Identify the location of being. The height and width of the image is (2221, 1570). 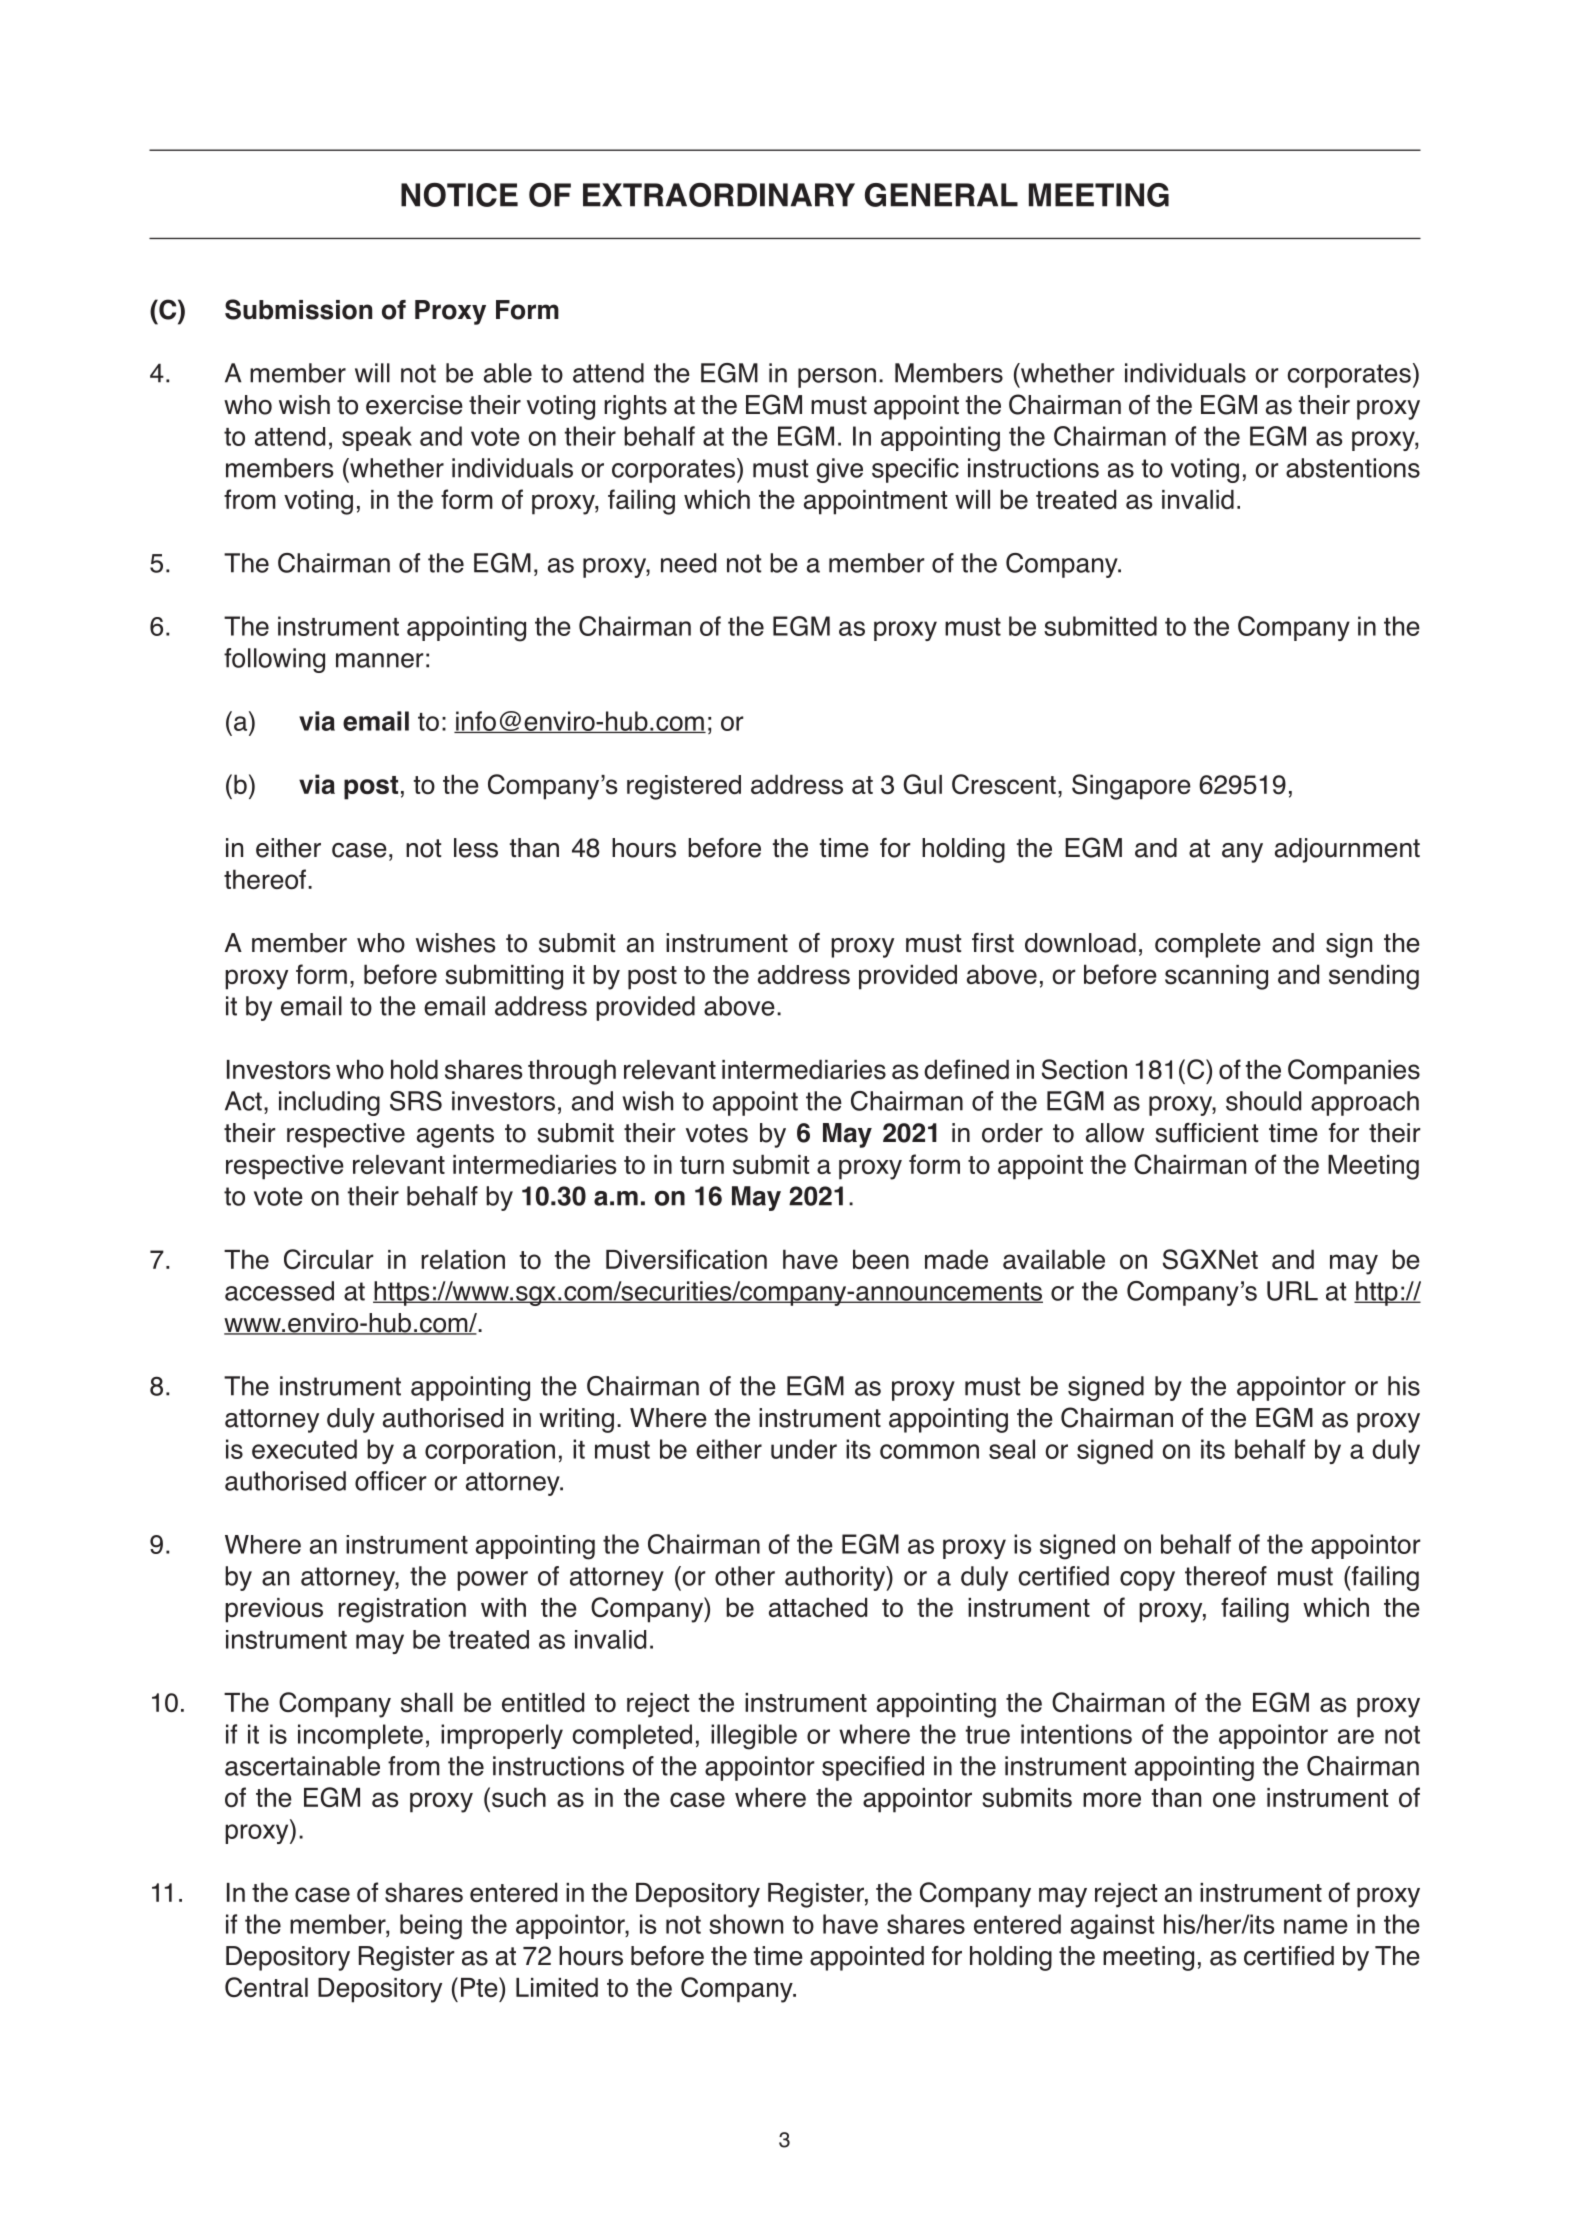
(431, 1927).
